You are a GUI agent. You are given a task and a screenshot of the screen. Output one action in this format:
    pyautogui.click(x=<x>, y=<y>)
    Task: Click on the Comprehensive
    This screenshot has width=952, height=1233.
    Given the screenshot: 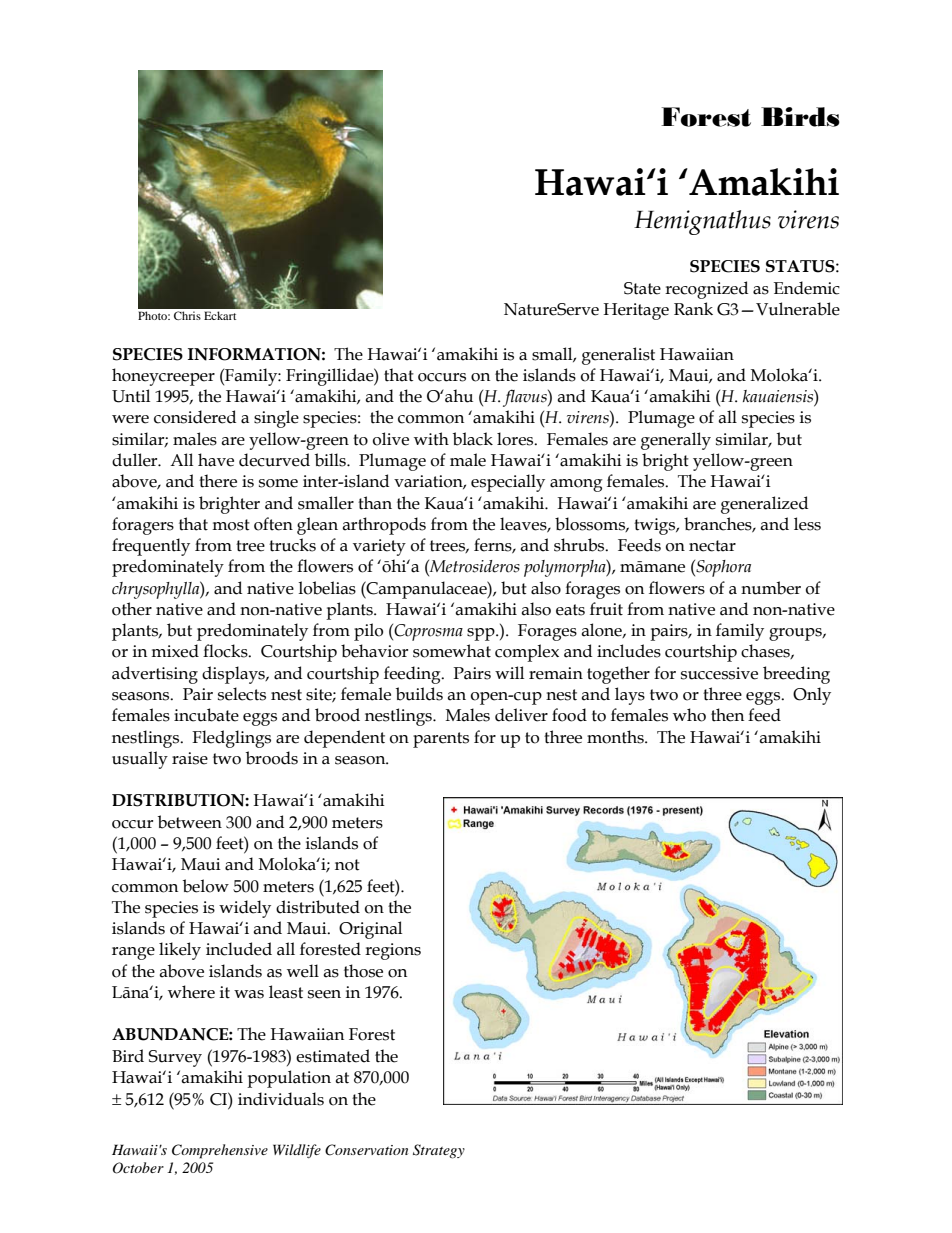 What is the action you would take?
    pyautogui.click(x=220, y=1151)
